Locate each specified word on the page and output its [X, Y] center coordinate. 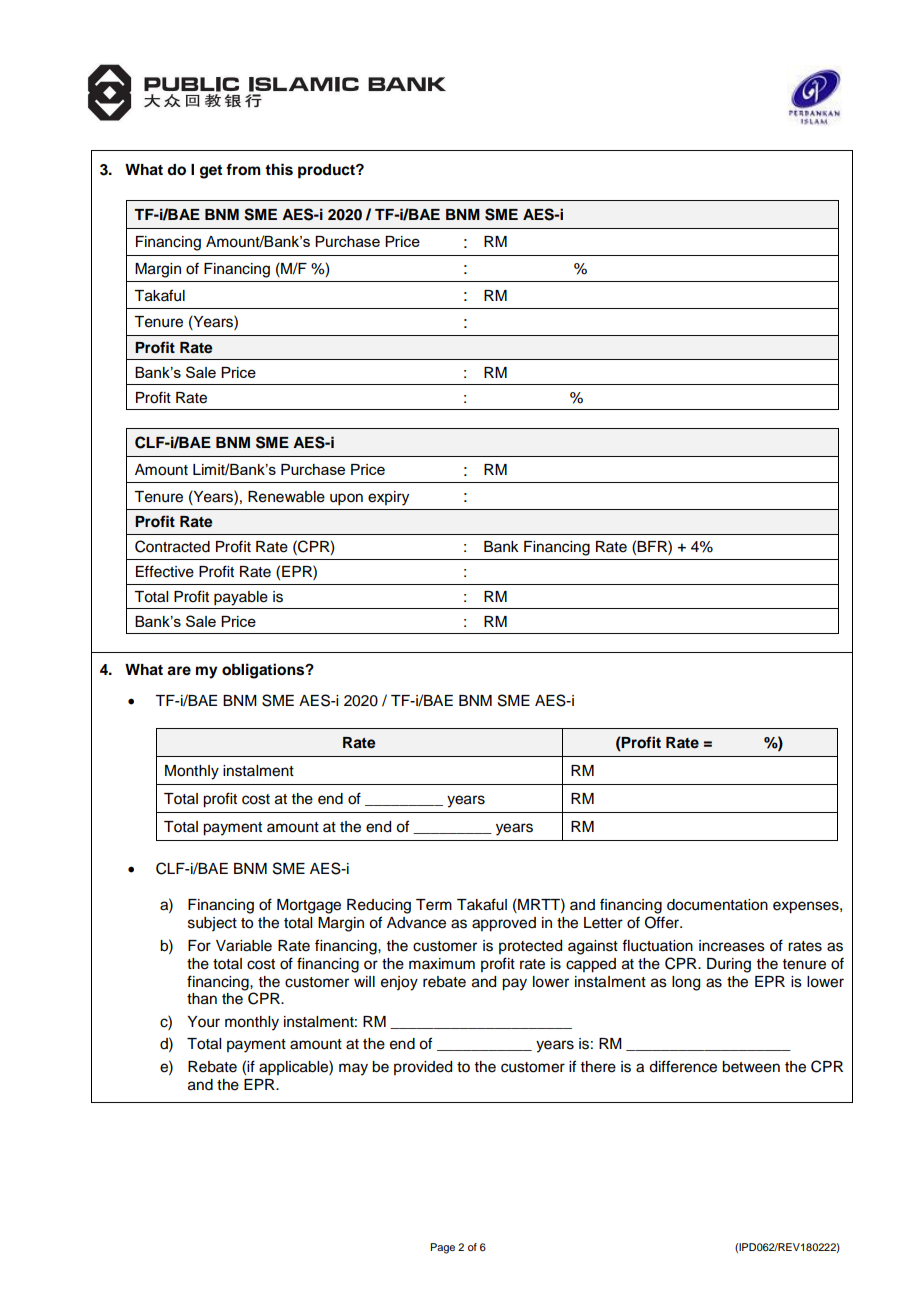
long [686, 983]
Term [434, 905]
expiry [388, 498]
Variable [244, 946]
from [243, 169]
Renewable [286, 497]
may [353, 1069]
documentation [717, 905]
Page [442, 1248]
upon [346, 499]
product [327, 171]
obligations [264, 671]
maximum [442, 964]
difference [683, 1066]
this [279, 169]
